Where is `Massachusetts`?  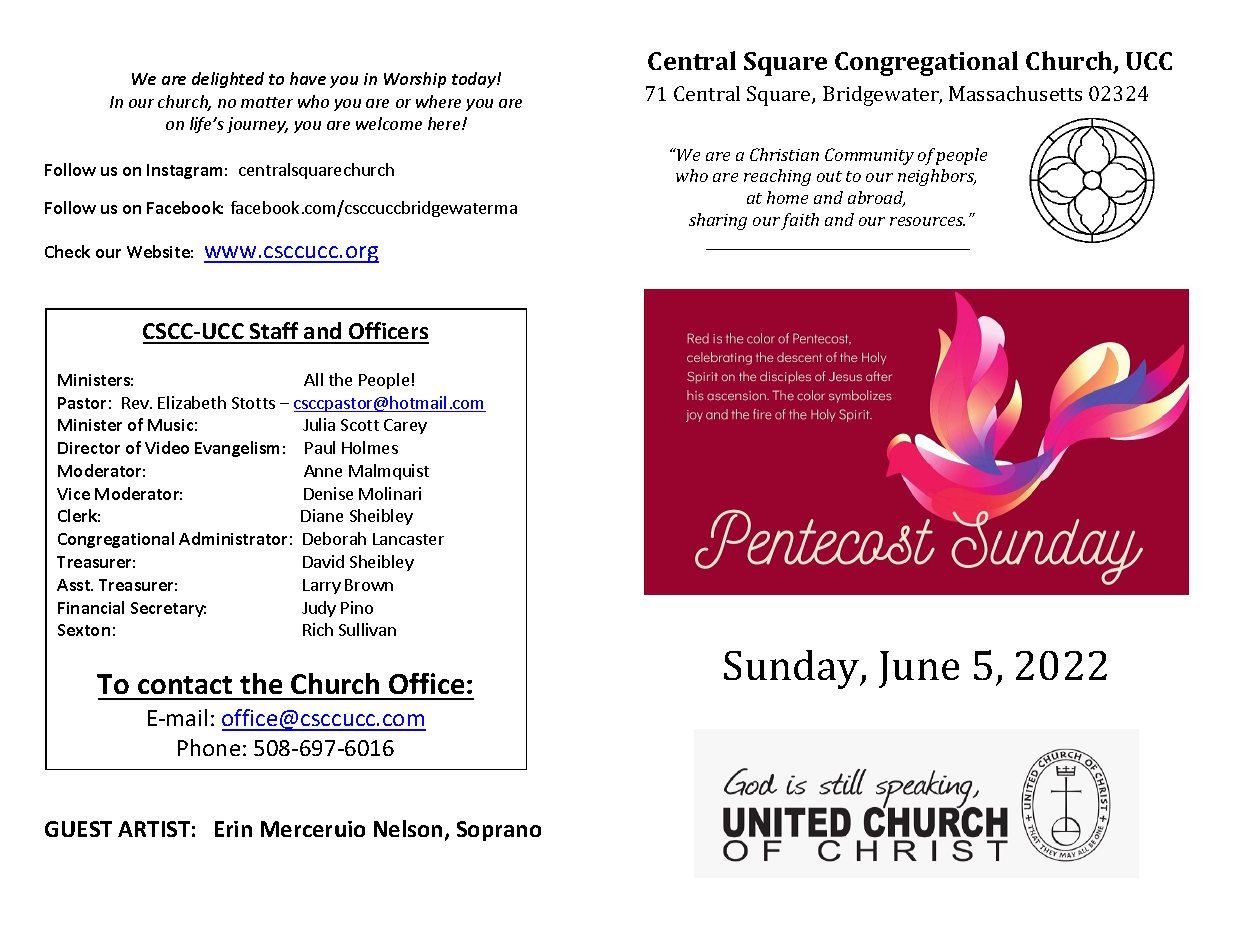
Massachusetts is located at coordinates (1015, 93).
